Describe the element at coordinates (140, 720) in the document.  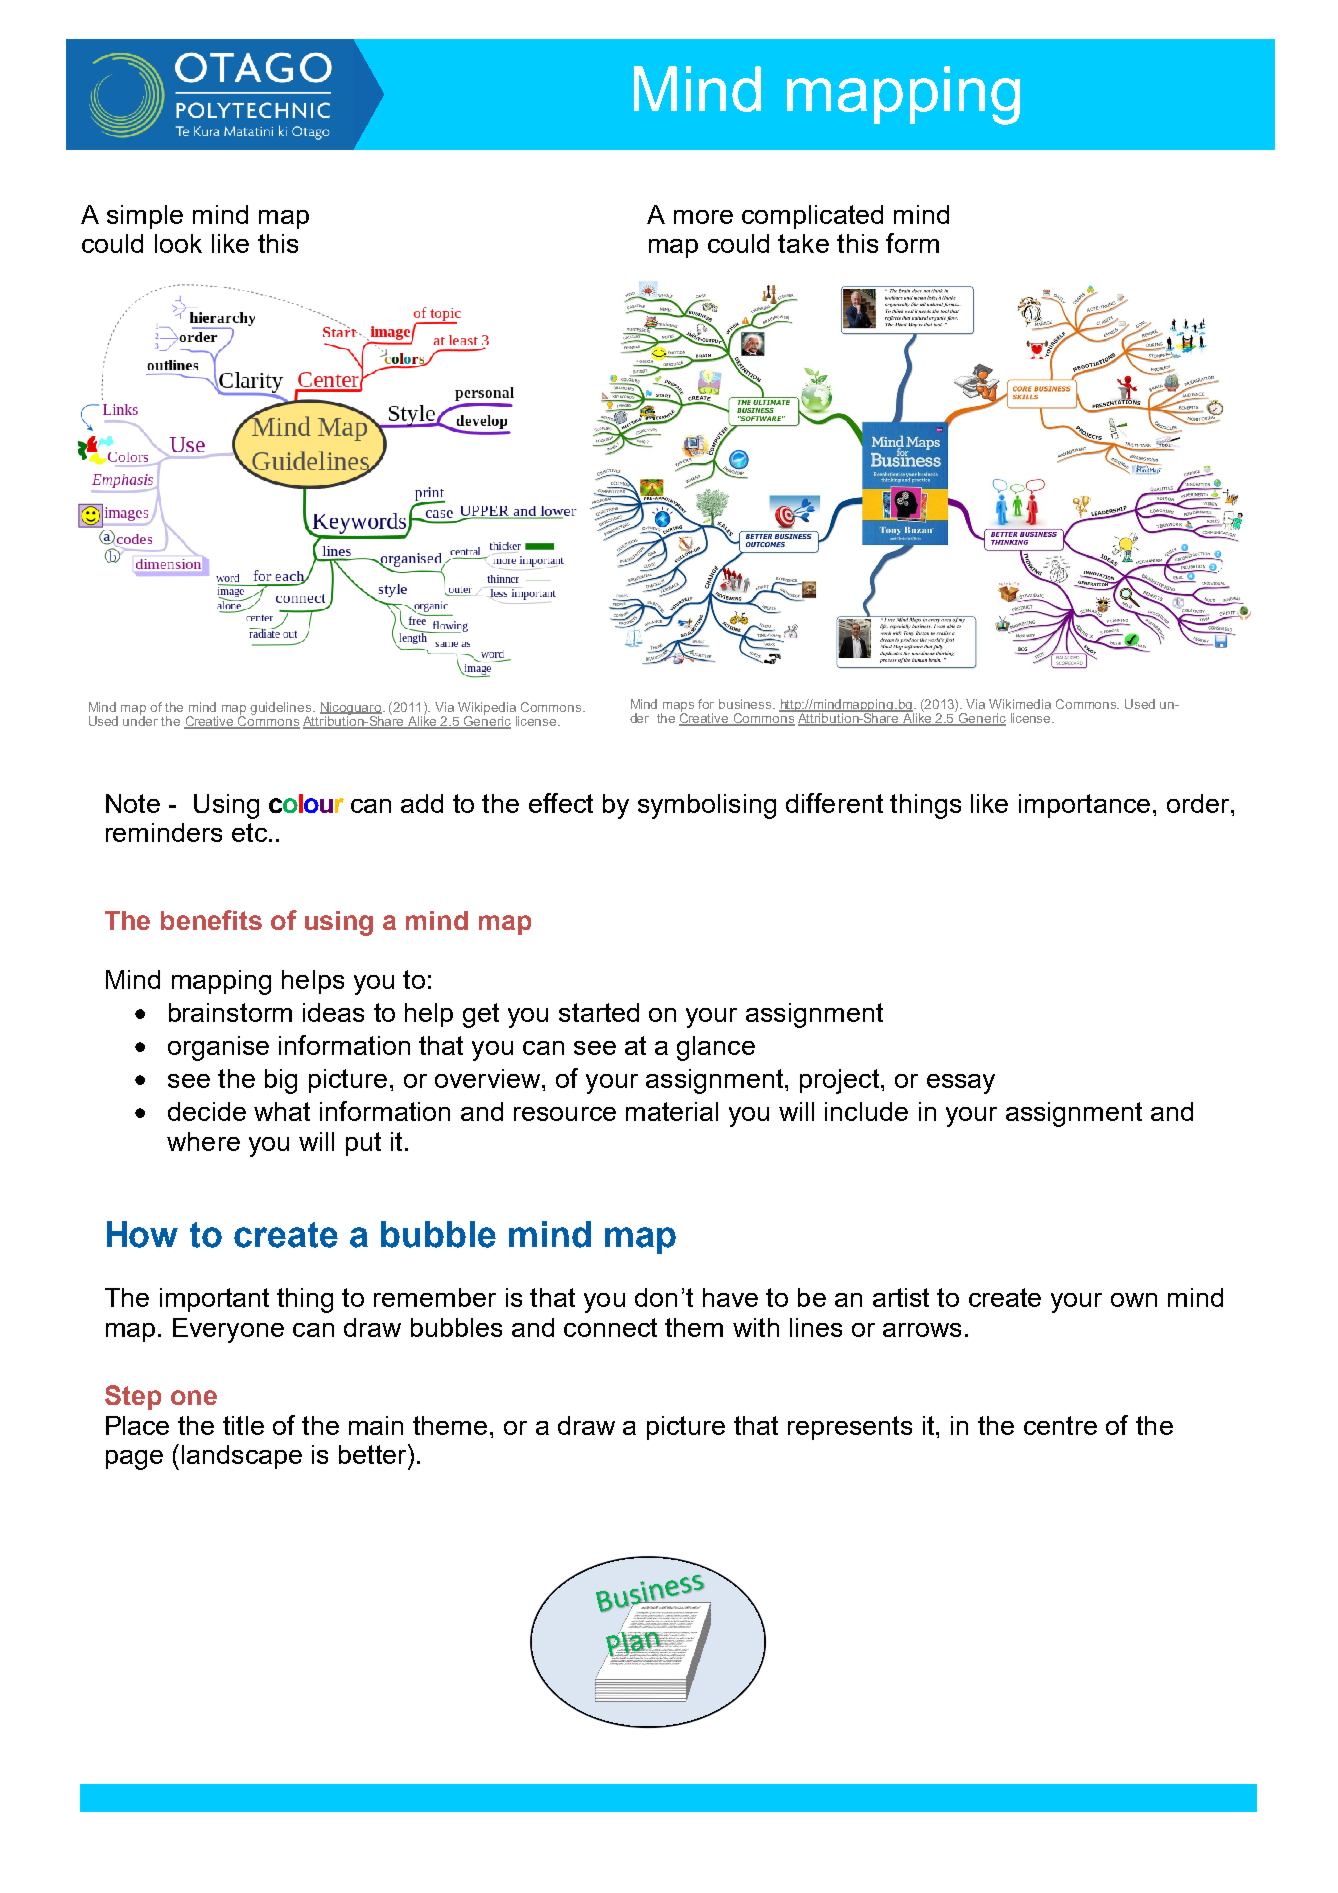
I see `under` at that location.
